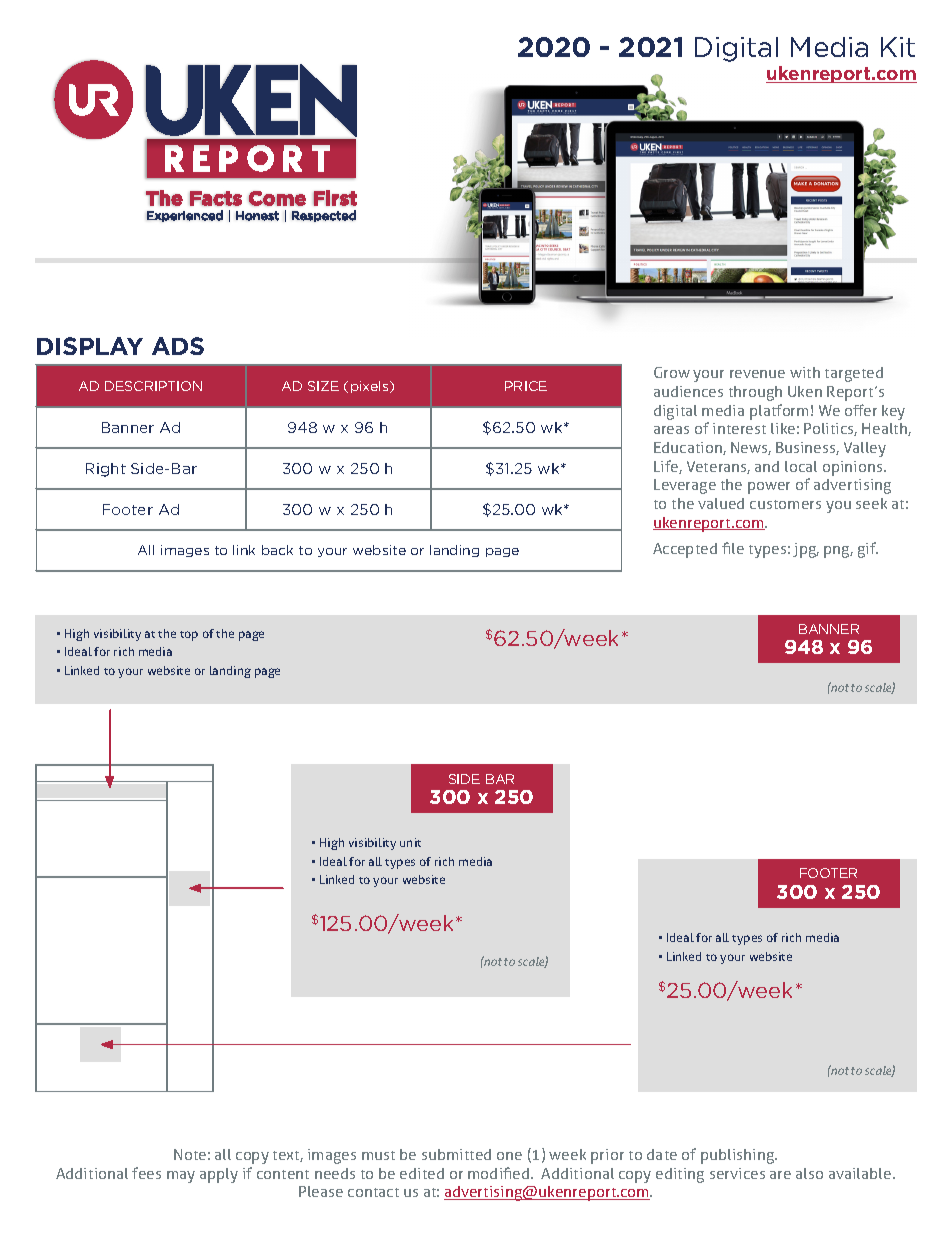 The image size is (952, 1233). Describe the element at coordinates (189, 636) in the image. I see `top` at that location.
